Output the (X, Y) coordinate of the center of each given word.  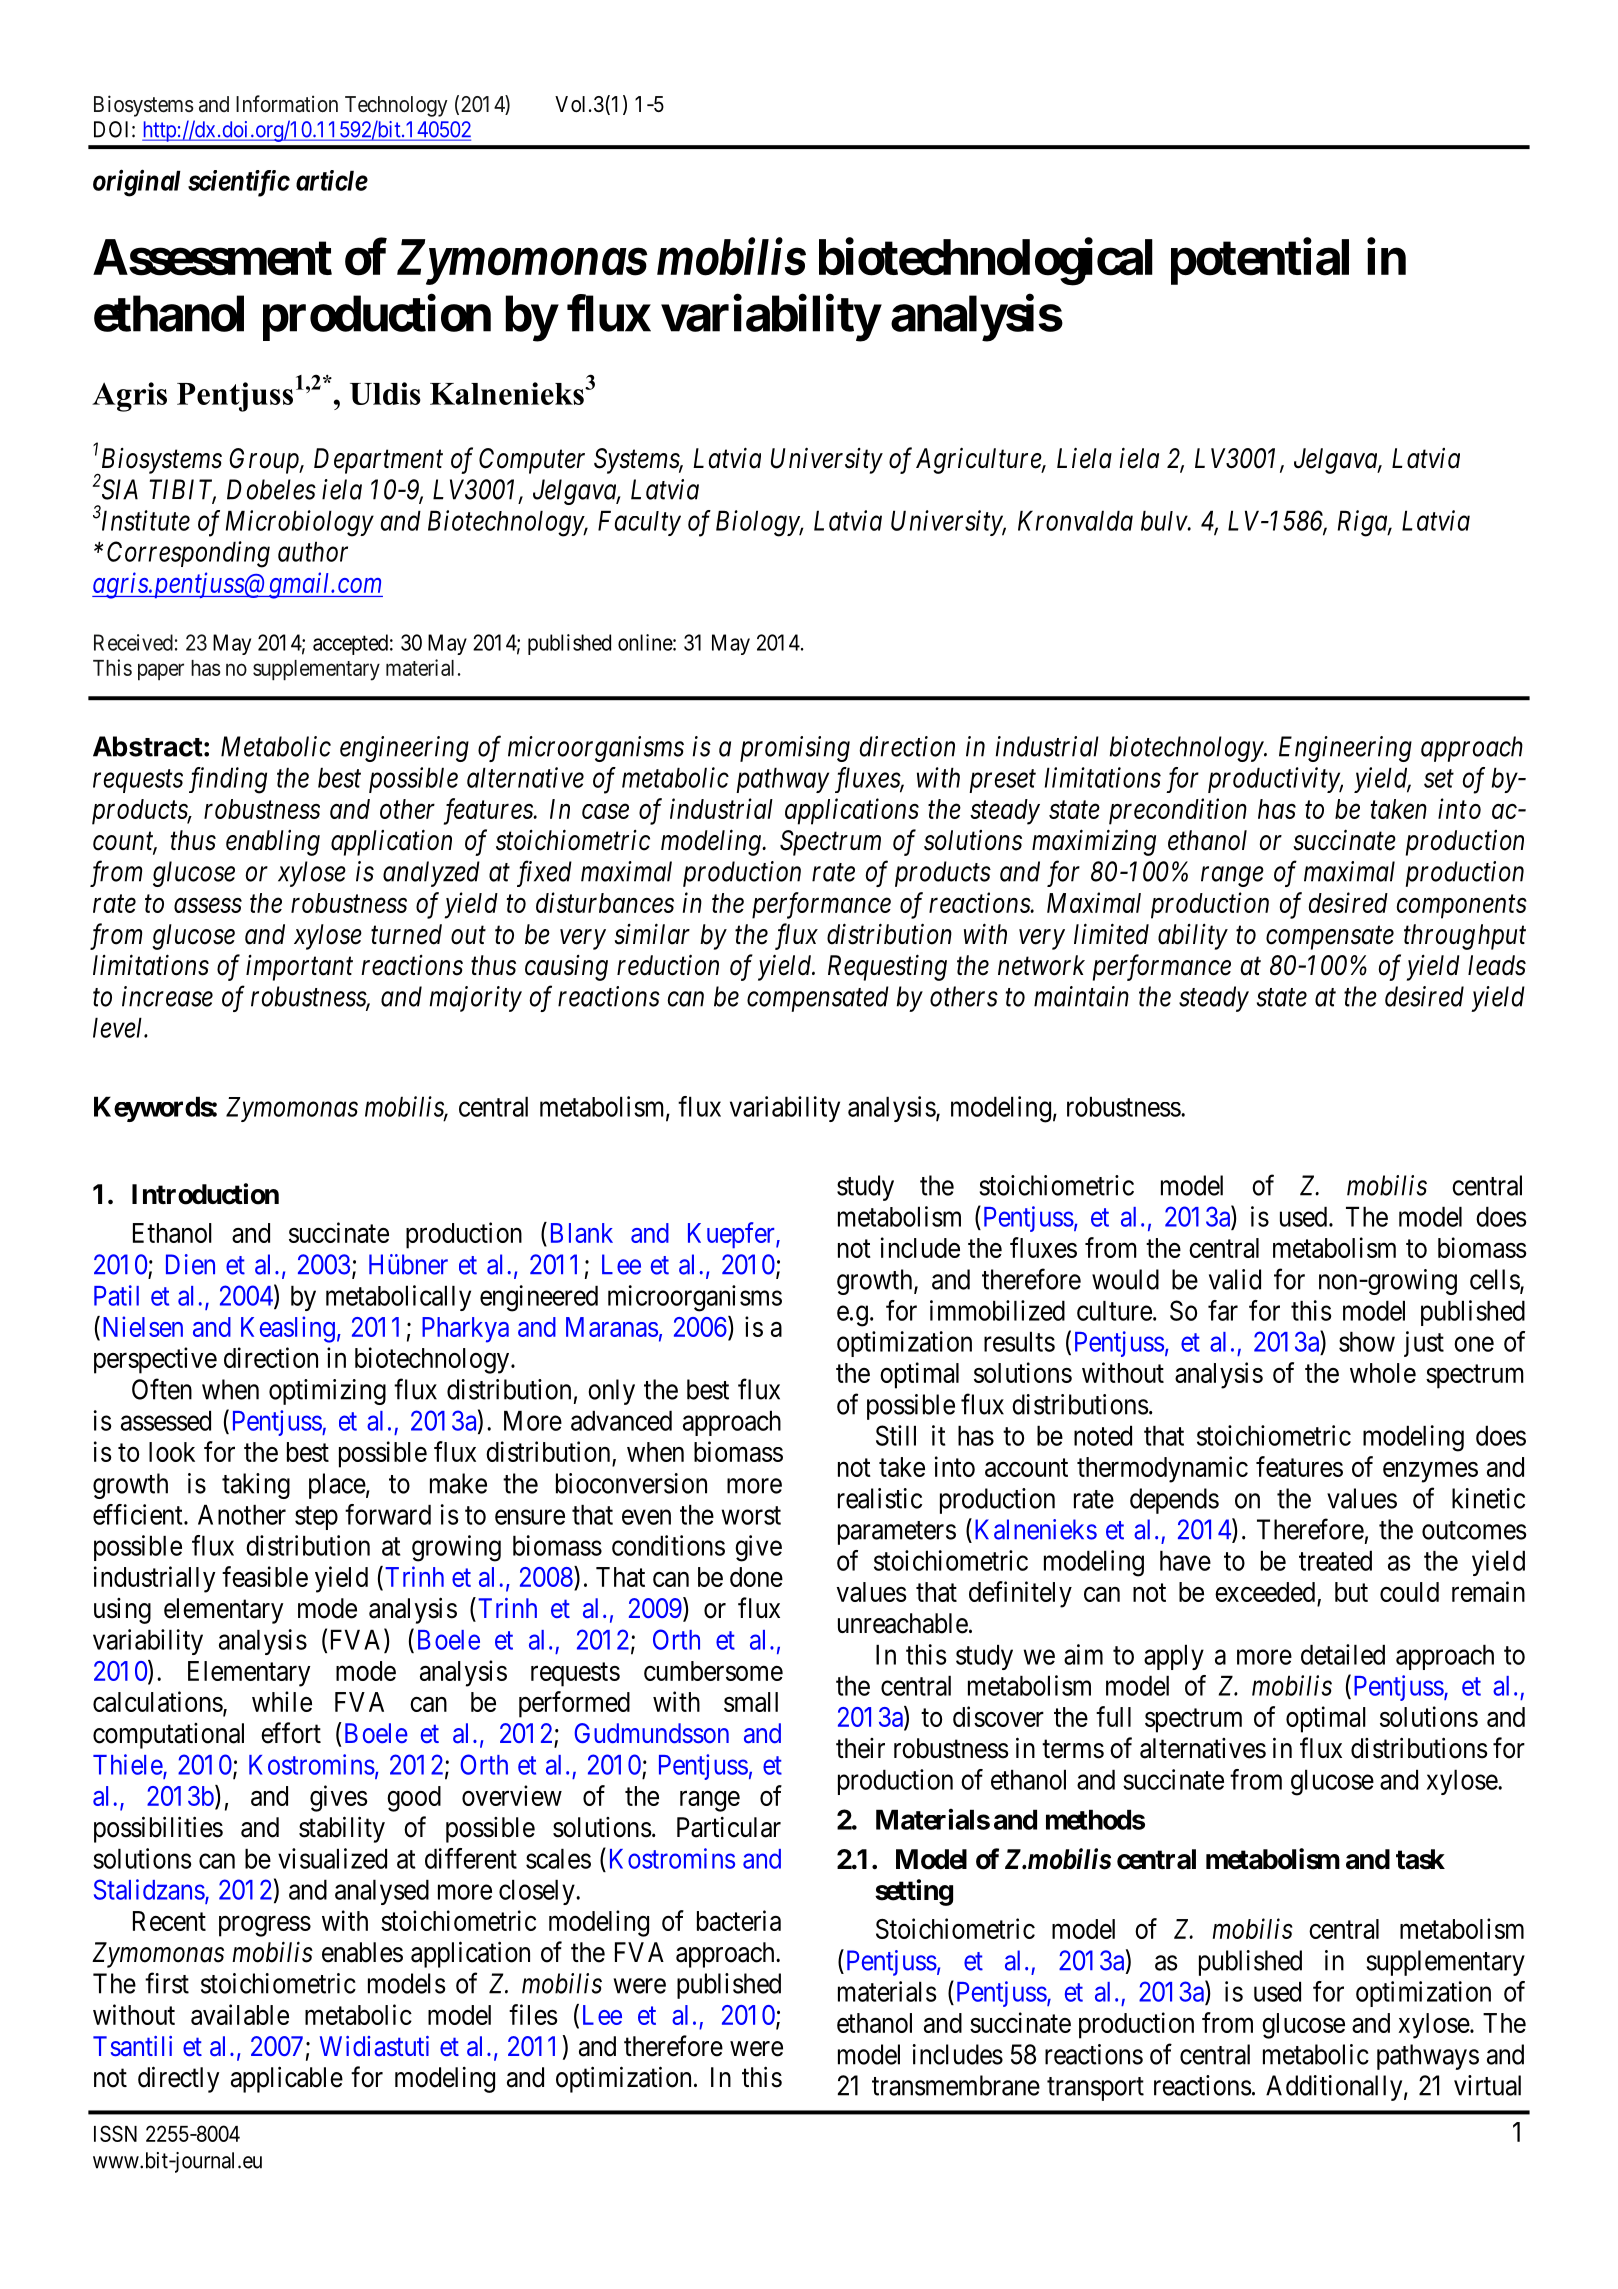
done (756, 1577)
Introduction (205, 1194)
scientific (239, 183)
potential (1260, 261)
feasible (265, 1576)
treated (1335, 1560)
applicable (287, 2079)
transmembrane (956, 2085)
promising (795, 749)
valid (1235, 1279)
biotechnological (986, 262)
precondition (1178, 811)
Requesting (887, 968)
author (313, 551)
